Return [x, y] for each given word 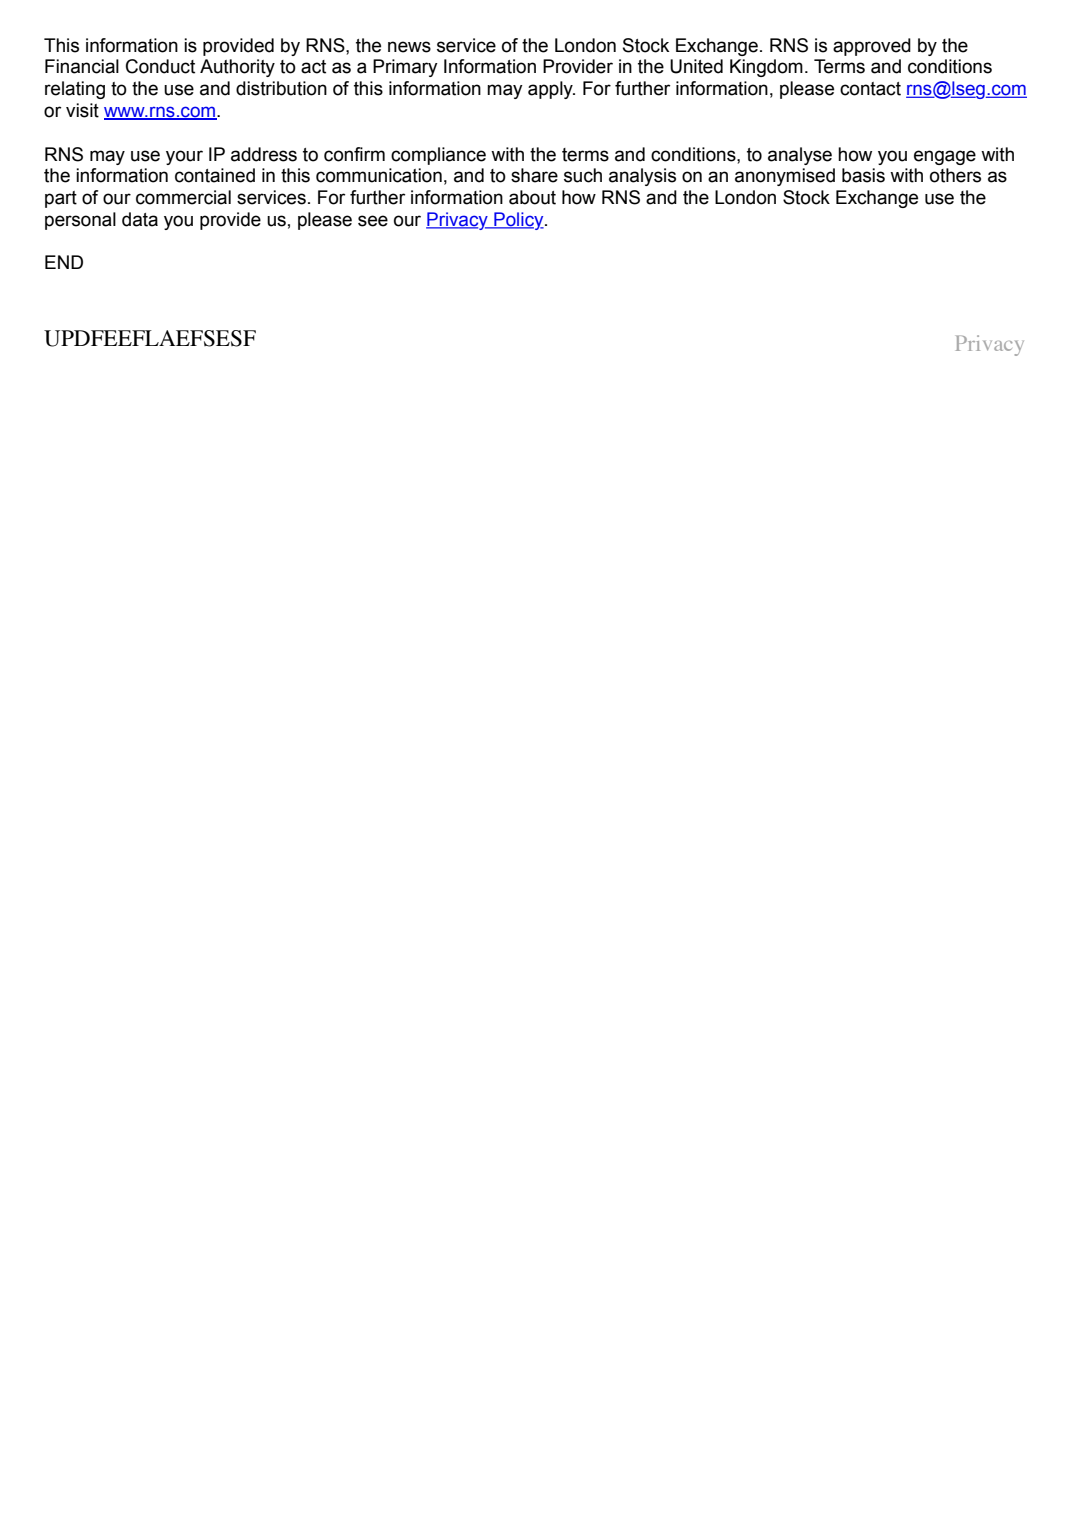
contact [870, 89]
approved [872, 47]
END [64, 262]
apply [551, 90]
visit [82, 110]
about [532, 197]
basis [863, 175]
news [409, 47]
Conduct [160, 66]
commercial [183, 197]
